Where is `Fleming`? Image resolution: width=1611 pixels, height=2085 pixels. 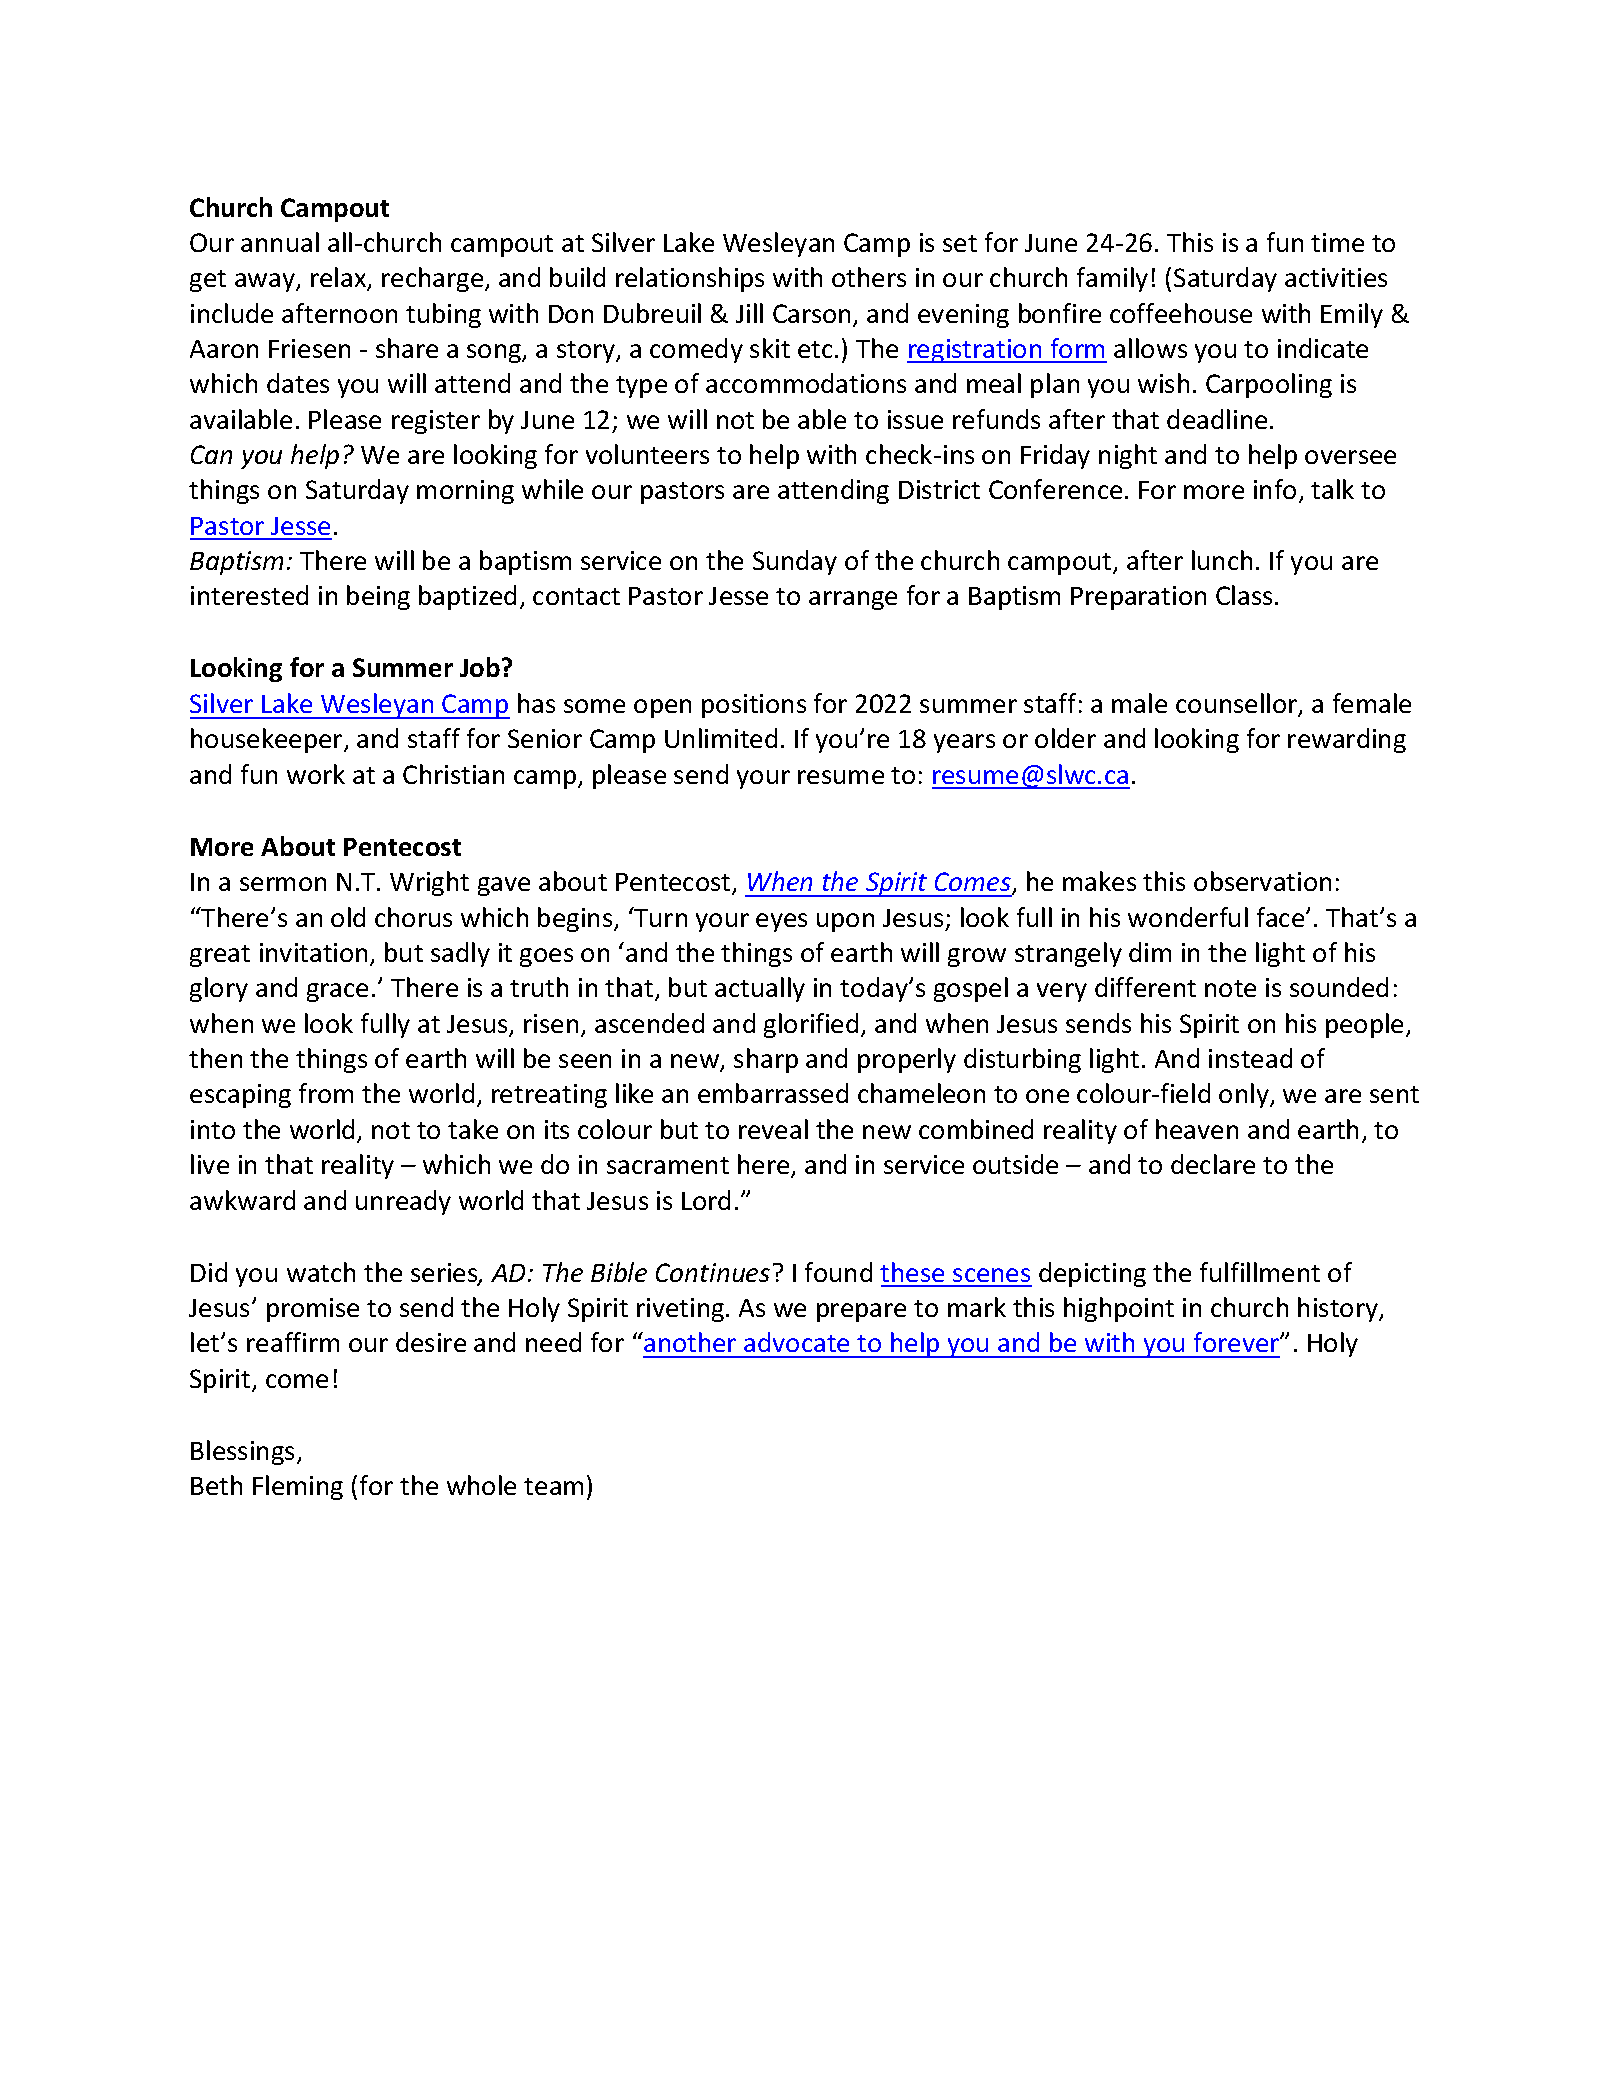 Fleming is located at coordinates (298, 1487).
